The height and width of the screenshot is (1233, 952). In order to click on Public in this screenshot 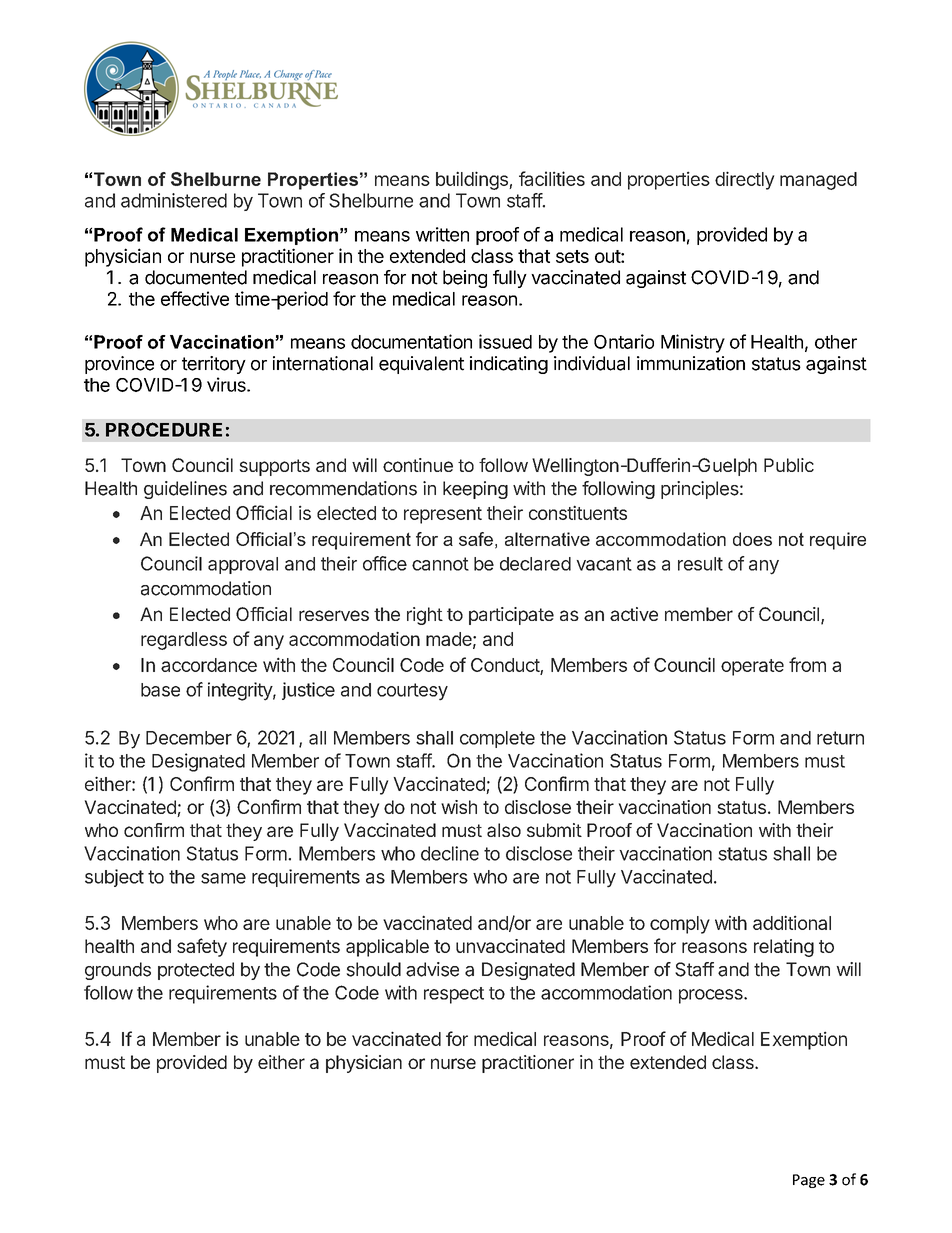, I will do `click(789, 465)`.
